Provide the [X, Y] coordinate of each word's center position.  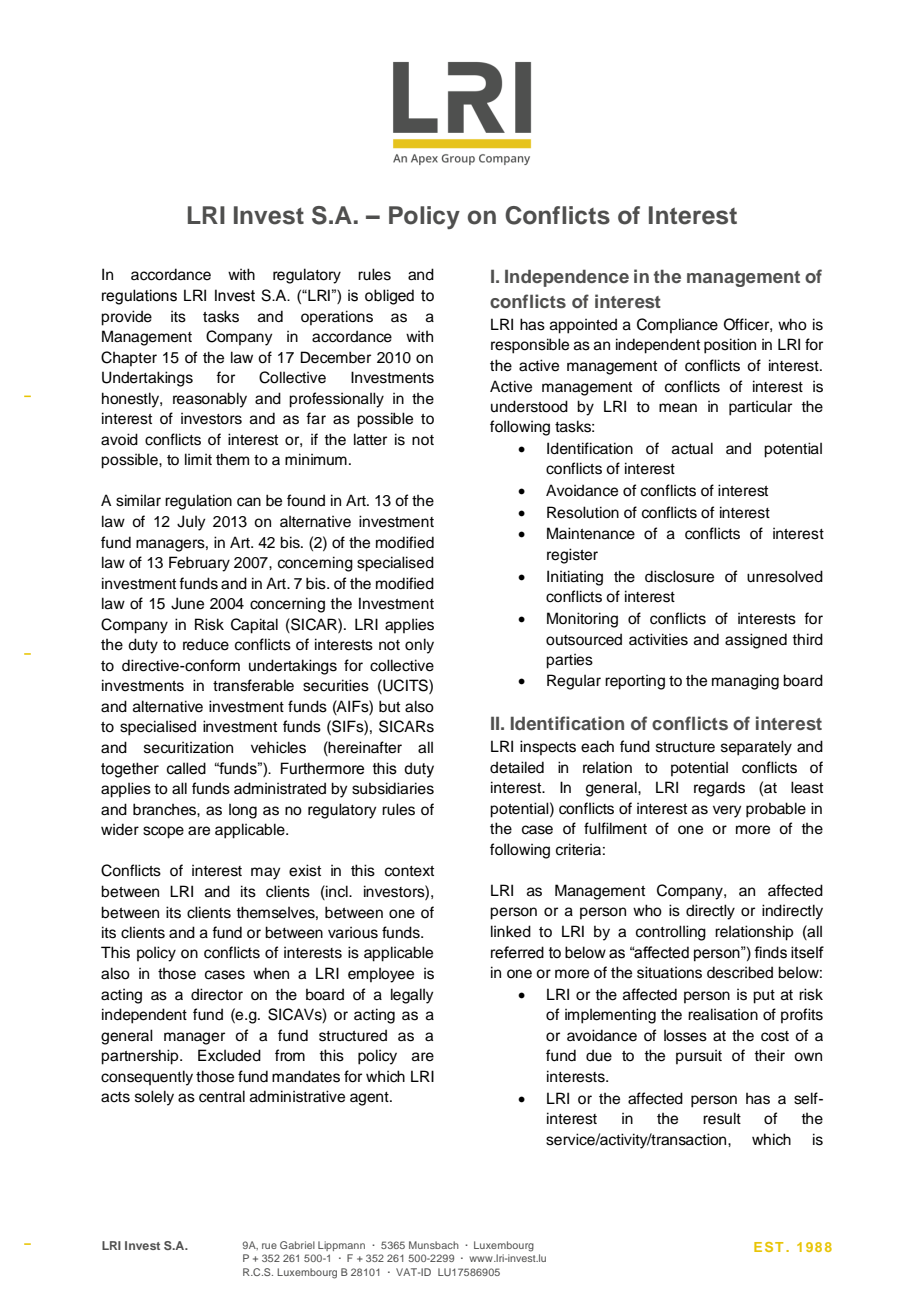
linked [511, 931]
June [187, 603]
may [266, 873]
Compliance [677, 325]
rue [269, 1246]
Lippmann [341, 1246]
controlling [671, 933]
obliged [389, 297]
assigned [756, 641]
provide [126, 318]
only [419, 646]
